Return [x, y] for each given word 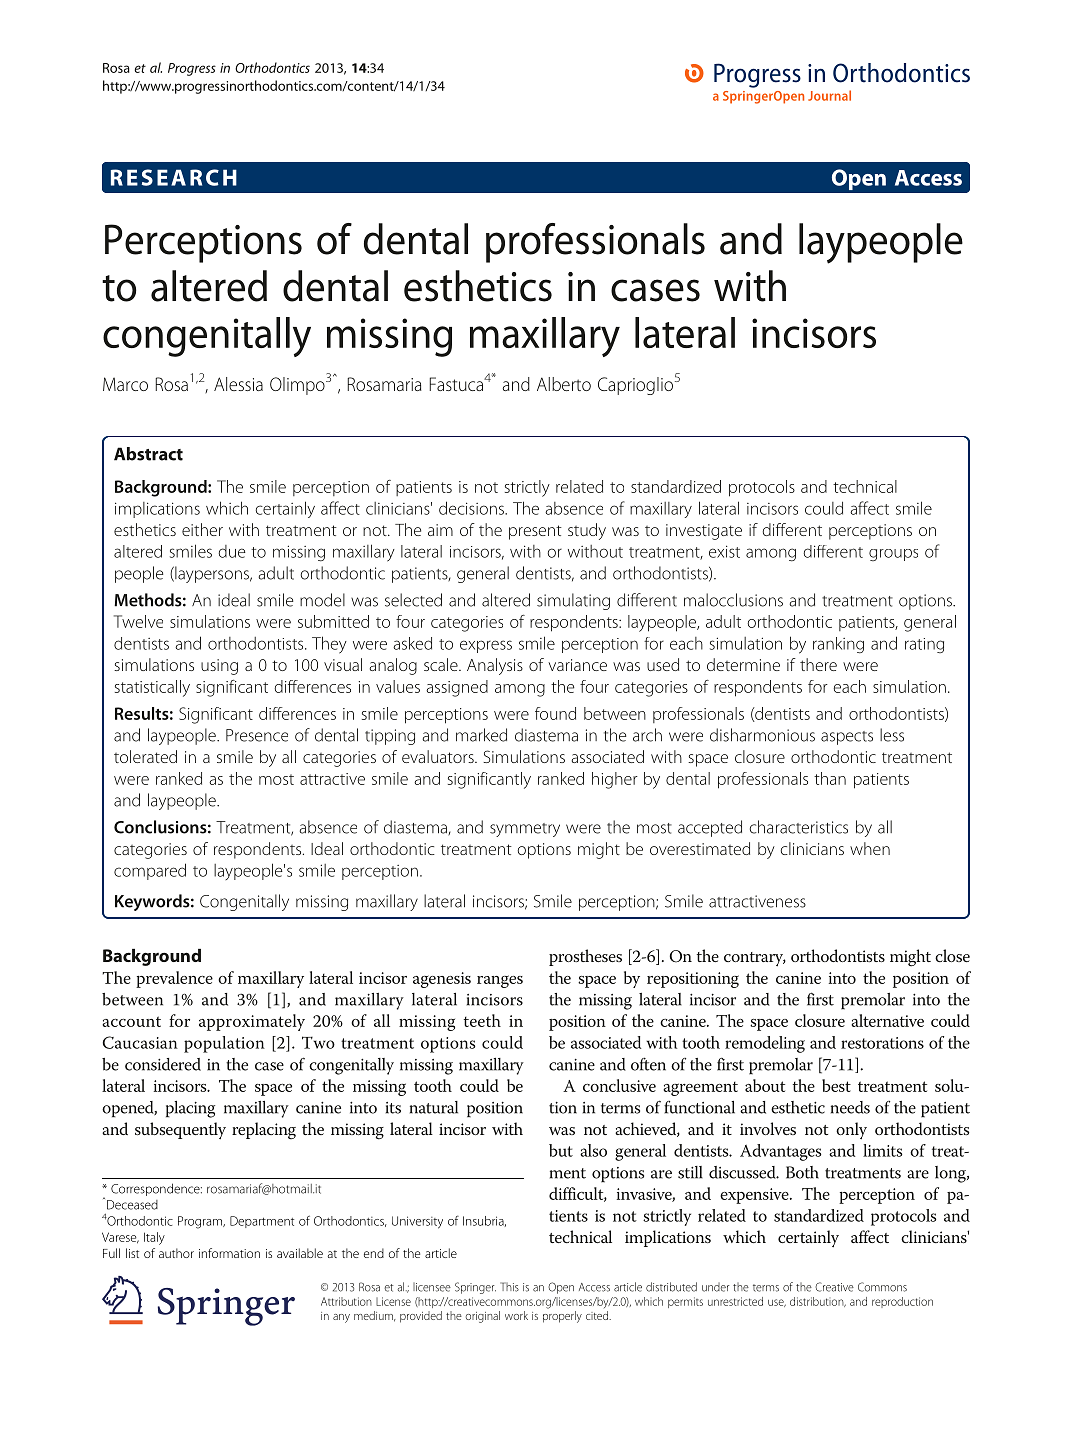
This [509, 1287]
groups [893, 555]
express [486, 646]
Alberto [564, 384]
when [870, 848]
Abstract [148, 454]
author [176, 1253]
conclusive [619, 1085]
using [219, 667]
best [836, 1085]
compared [150, 871]
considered [163, 1064]
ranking [838, 645]
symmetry [525, 830]
